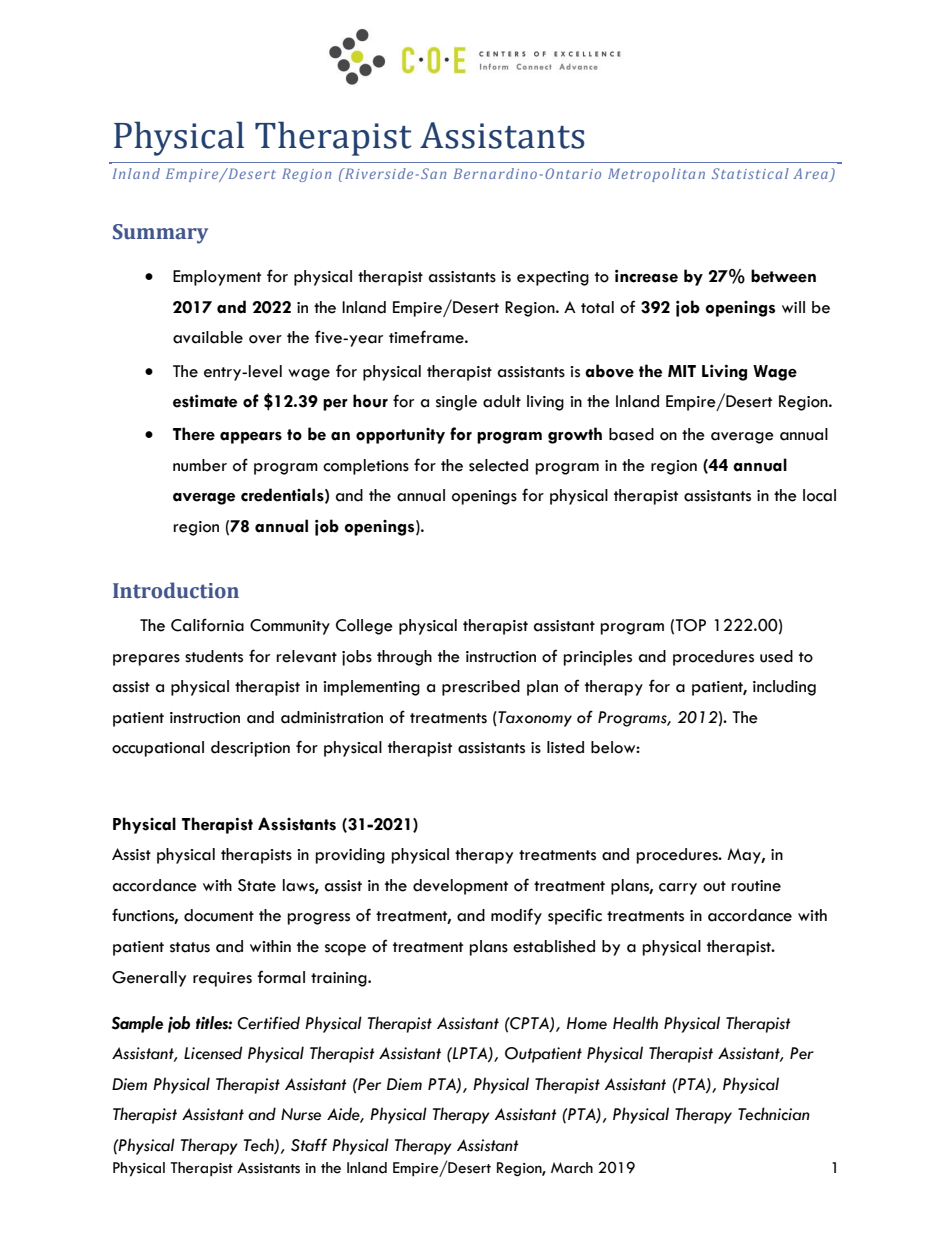  I want to click on There, so click(194, 434).
